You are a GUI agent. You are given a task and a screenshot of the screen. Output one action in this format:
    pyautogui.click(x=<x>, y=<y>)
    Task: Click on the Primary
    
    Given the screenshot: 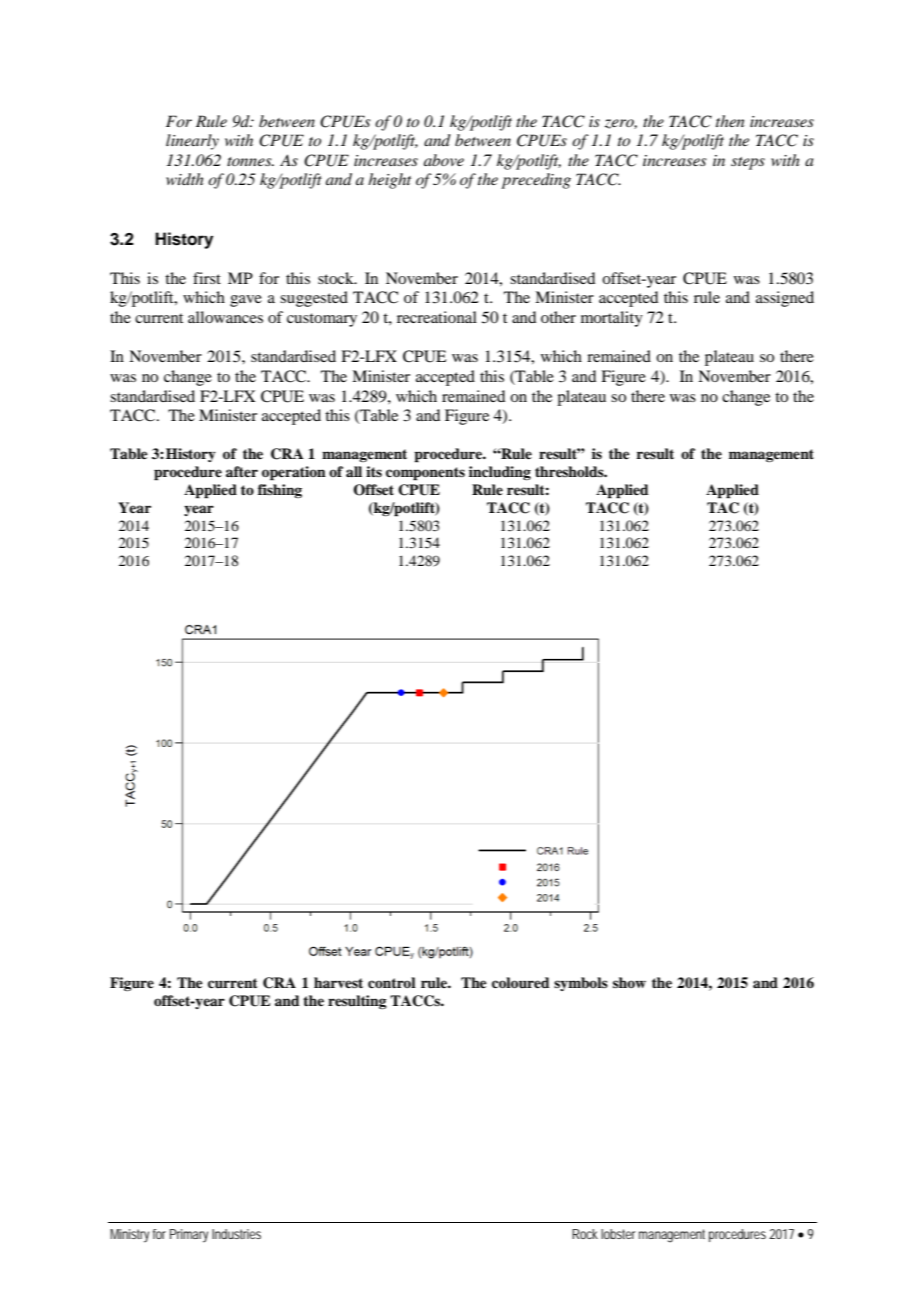 What is the action you would take?
    pyautogui.click(x=189, y=1236)
